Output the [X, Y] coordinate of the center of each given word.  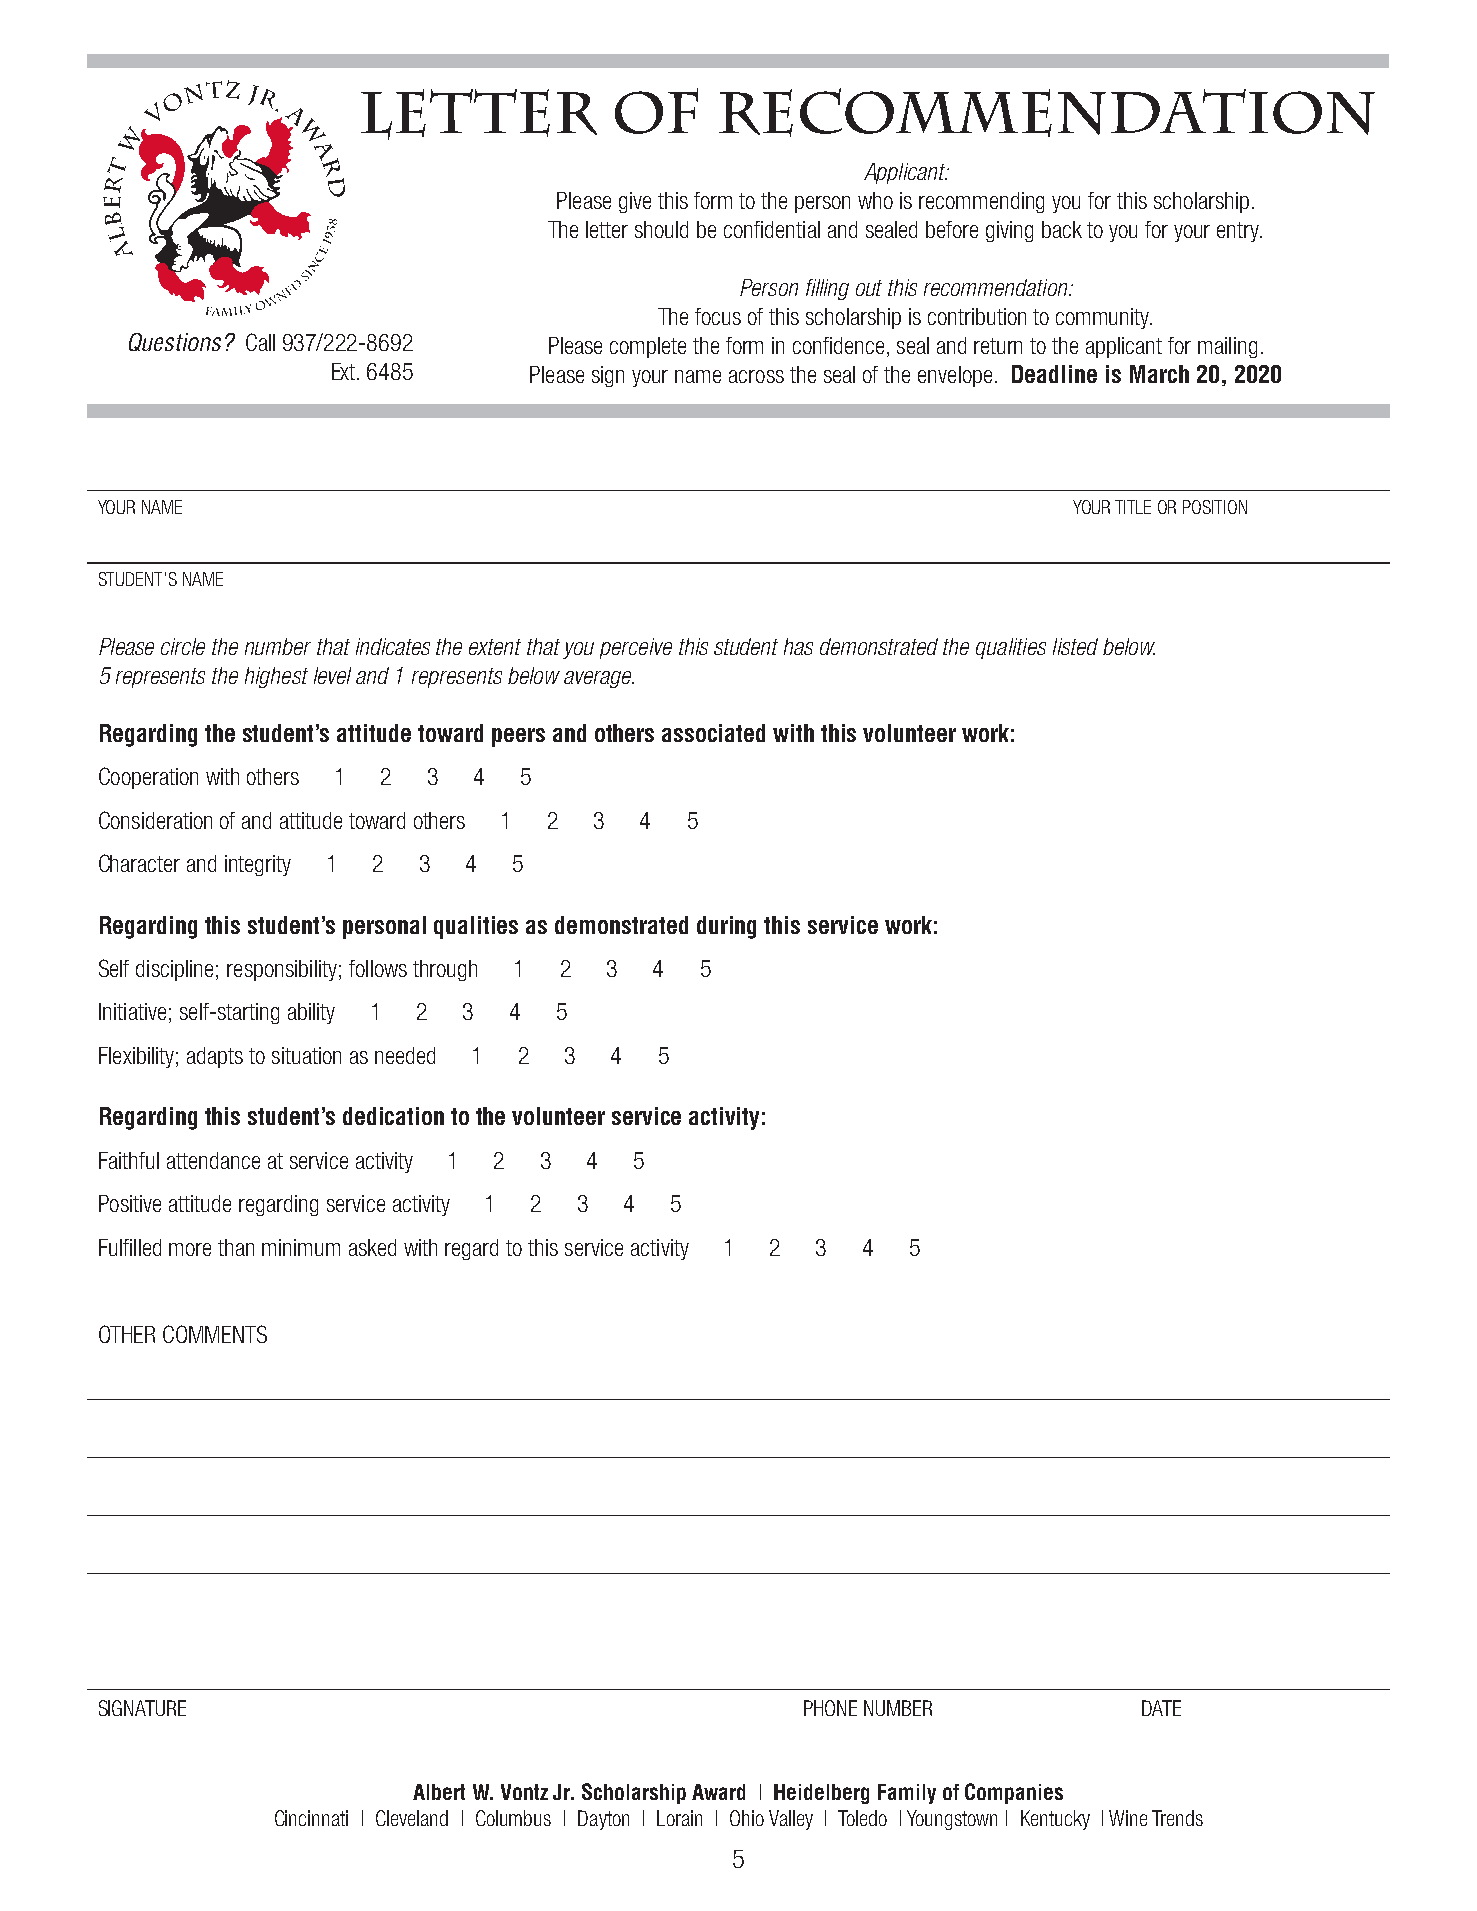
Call [260, 342]
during [726, 927]
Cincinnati [311, 1818]
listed [1075, 646]
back [1062, 229]
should [661, 229]
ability [311, 1013]
